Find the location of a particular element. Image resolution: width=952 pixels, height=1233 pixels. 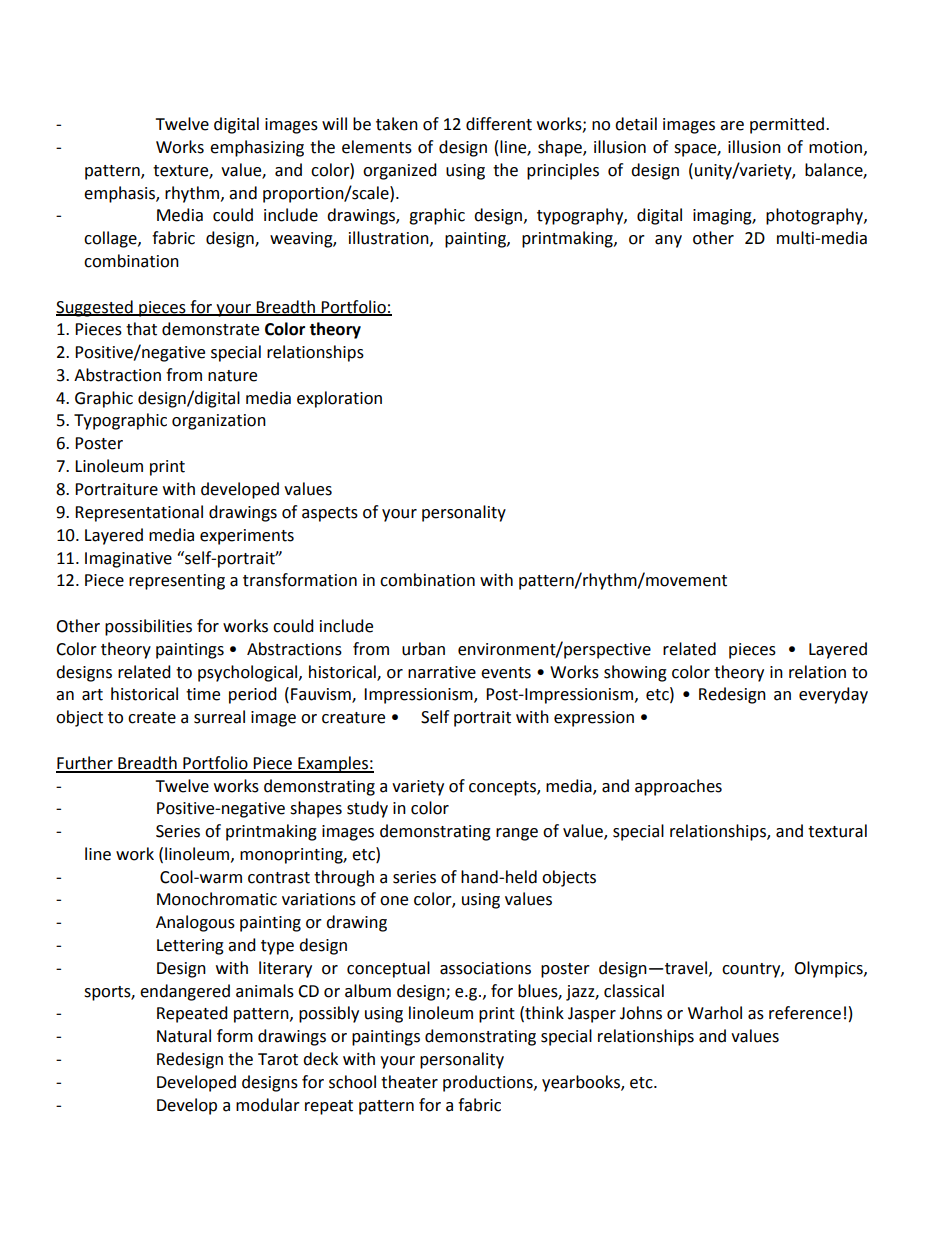

different is located at coordinates (499, 124).
